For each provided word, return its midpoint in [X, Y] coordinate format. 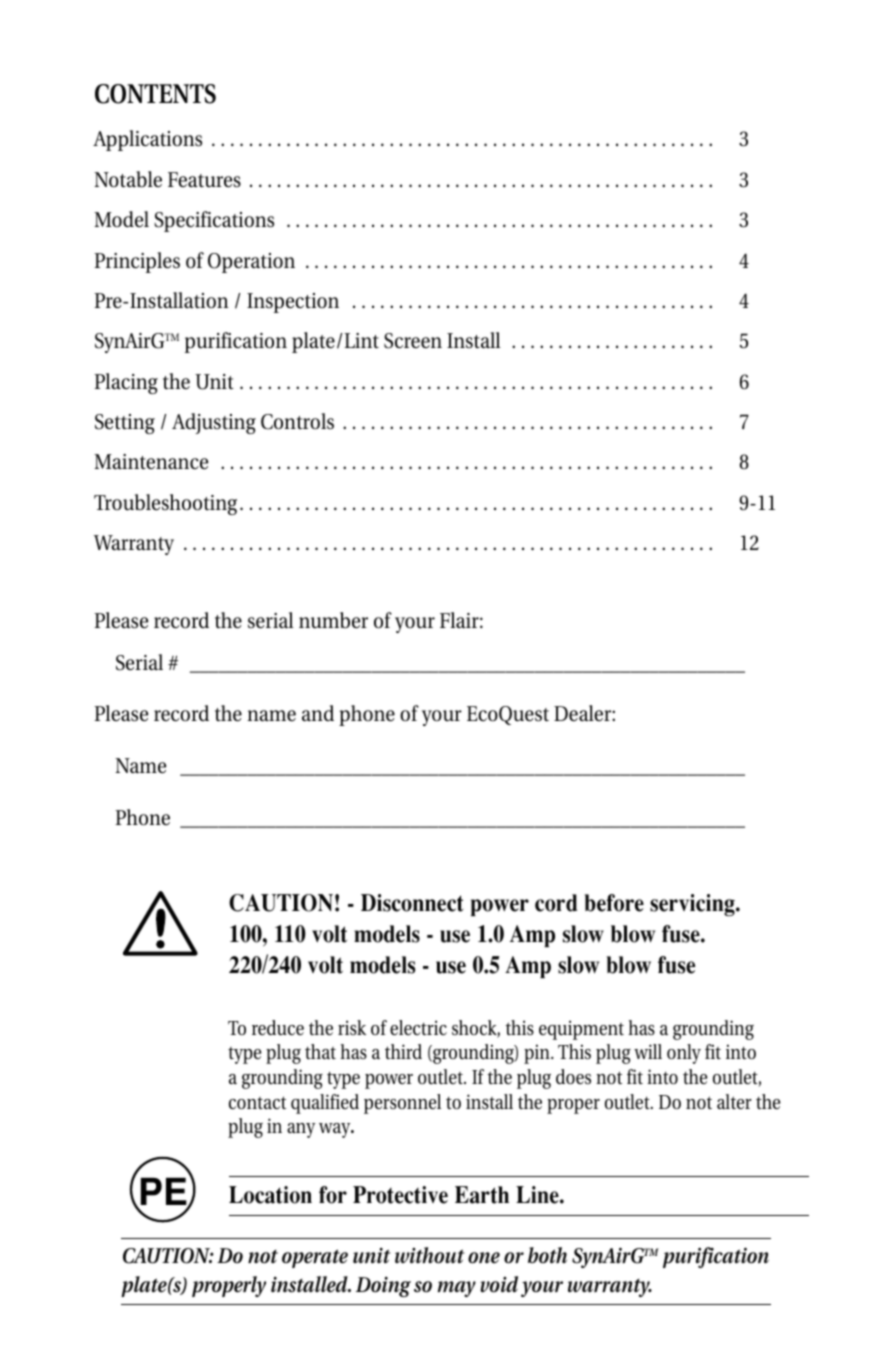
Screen [413, 341]
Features [204, 180]
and [318, 713]
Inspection [293, 303]
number [333, 620]
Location [270, 1195]
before [614, 903]
